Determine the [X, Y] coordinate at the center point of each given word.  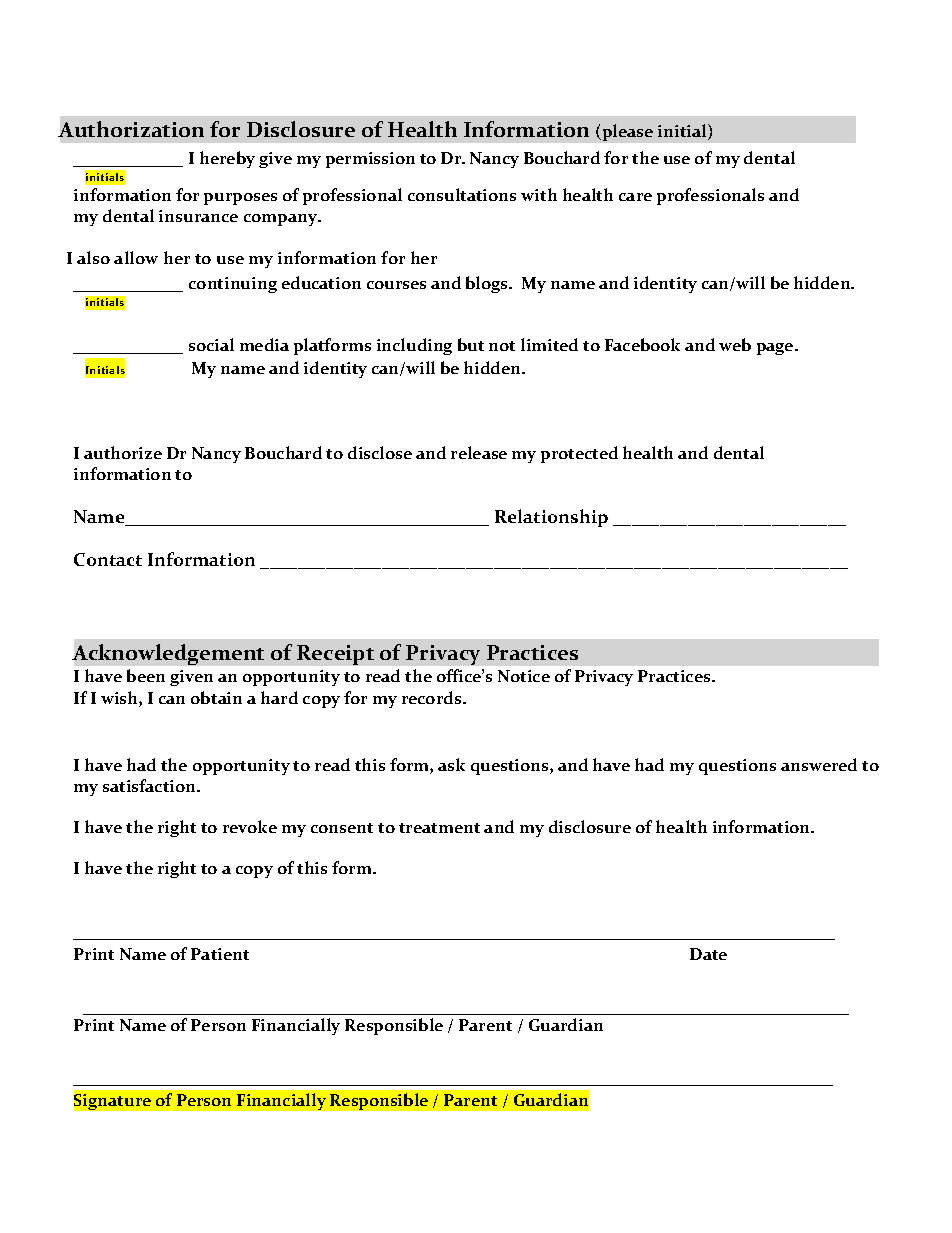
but [471, 344]
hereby [227, 159]
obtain [216, 697]
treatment [439, 828]
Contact [108, 559]
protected [579, 454]
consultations [462, 194]
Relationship [551, 518]
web [735, 344]
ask [451, 764]
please [626, 132]
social [211, 344]
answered [819, 764]
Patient [220, 954]
